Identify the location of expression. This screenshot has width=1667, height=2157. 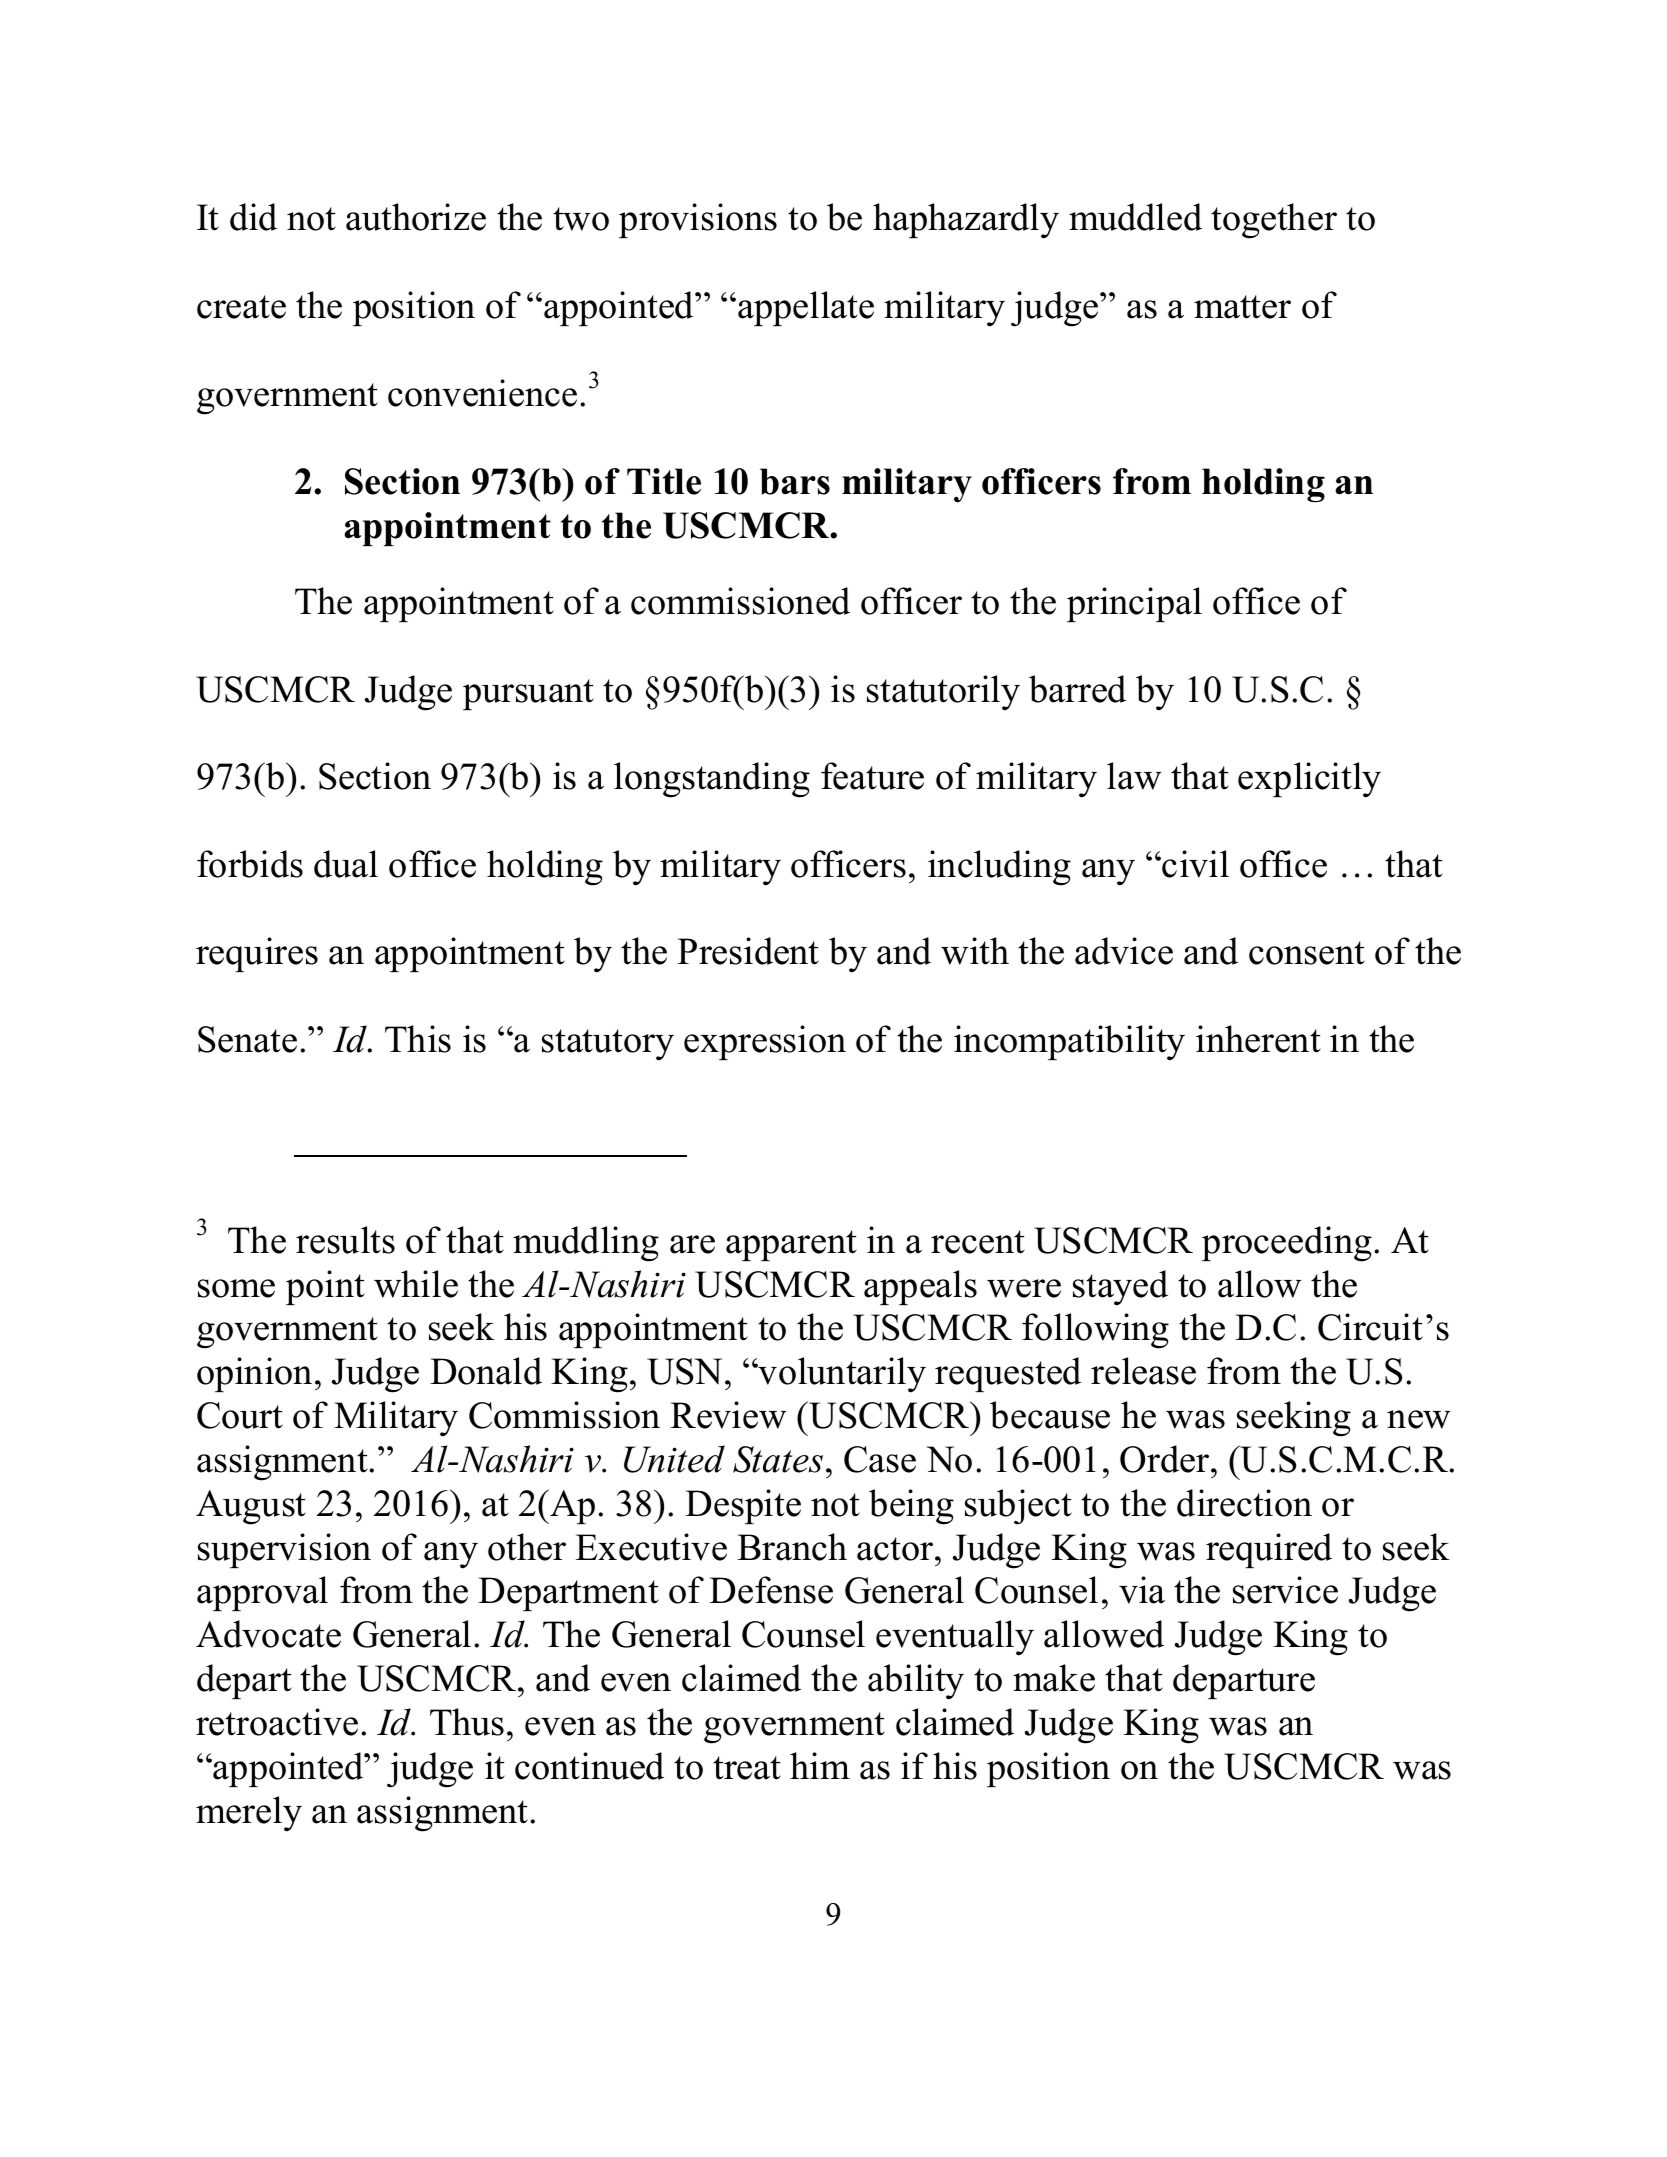
(765, 1042).
